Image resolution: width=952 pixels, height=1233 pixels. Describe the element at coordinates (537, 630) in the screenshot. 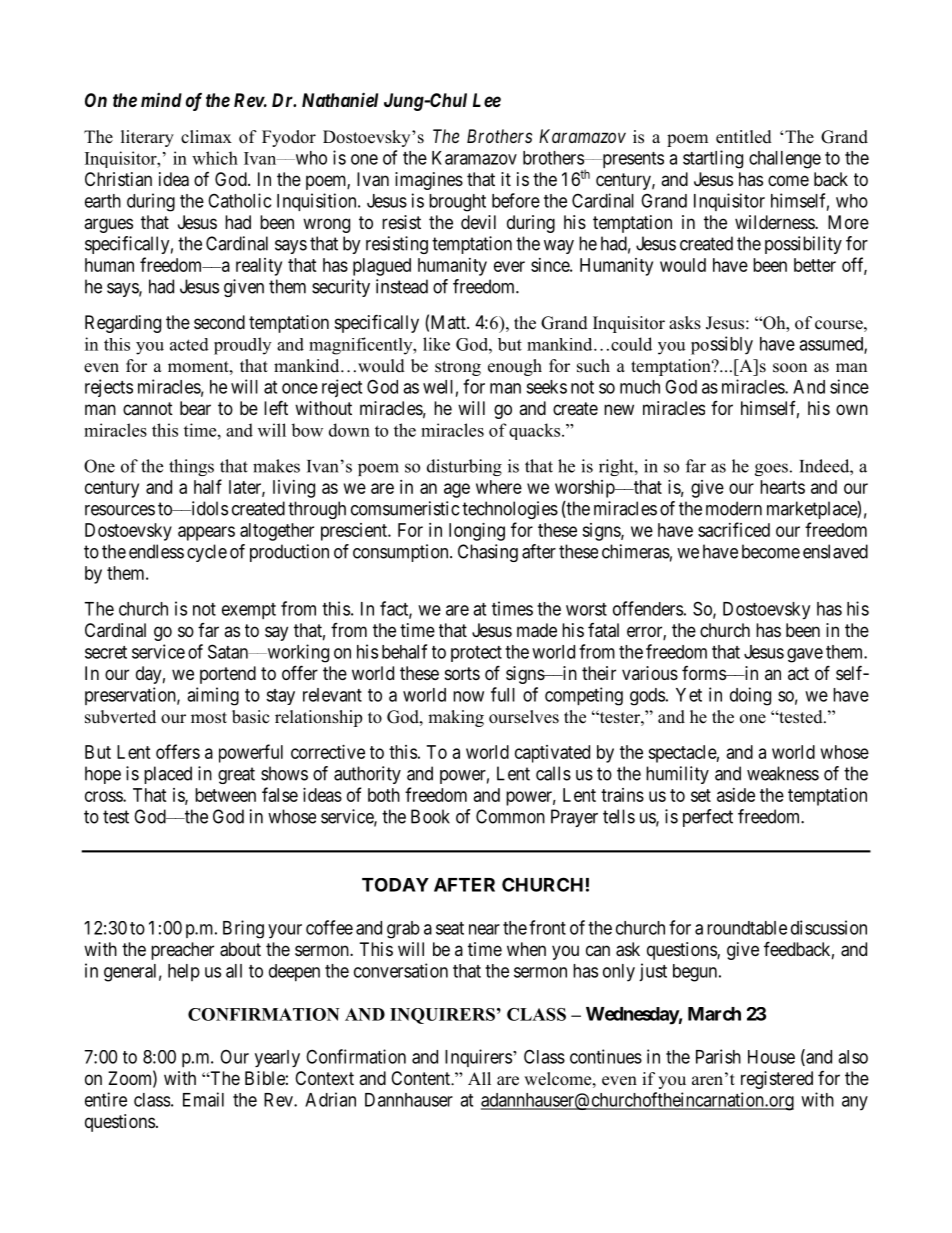

I see `made` at that location.
